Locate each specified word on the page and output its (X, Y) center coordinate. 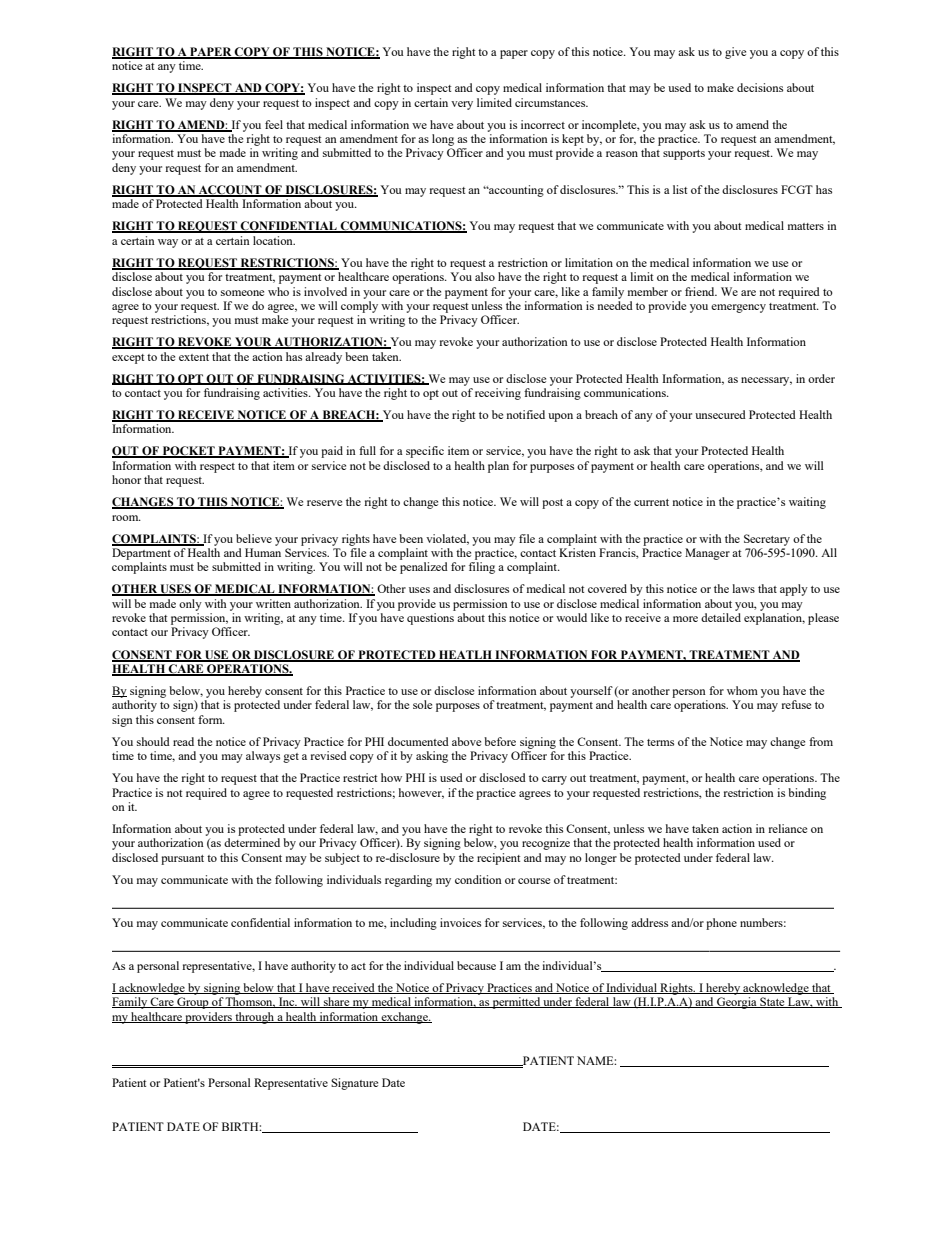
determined (252, 842)
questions (430, 619)
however (421, 793)
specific (425, 452)
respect (217, 468)
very (462, 105)
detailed (721, 617)
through (254, 1018)
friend (701, 291)
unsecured (720, 414)
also (485, 276)
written (273, 603)
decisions (760, 87)
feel (274, 124)
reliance (787, 828)
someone (242, 293)
